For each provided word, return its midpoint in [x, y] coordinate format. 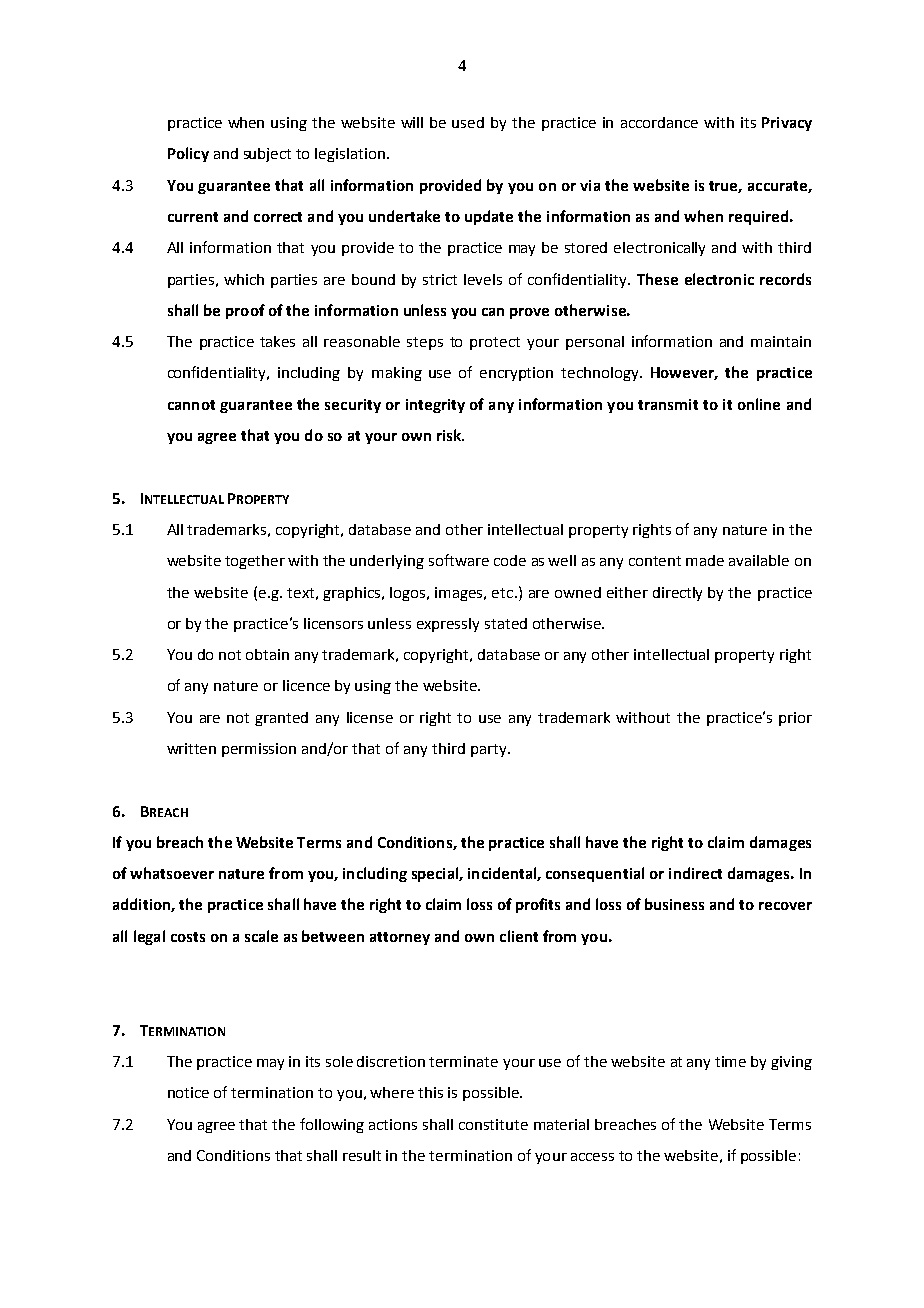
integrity [435, 406]
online [759, 404]
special [436, 874]
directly [677, 594]
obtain [267, 654]
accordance [659, 122]
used [468, 122]
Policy [188, 154]
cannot [191, 405]
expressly [448, 625]
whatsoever [172, 873]
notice [188, 1092]
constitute [493, 1124]
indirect [695, 873]
